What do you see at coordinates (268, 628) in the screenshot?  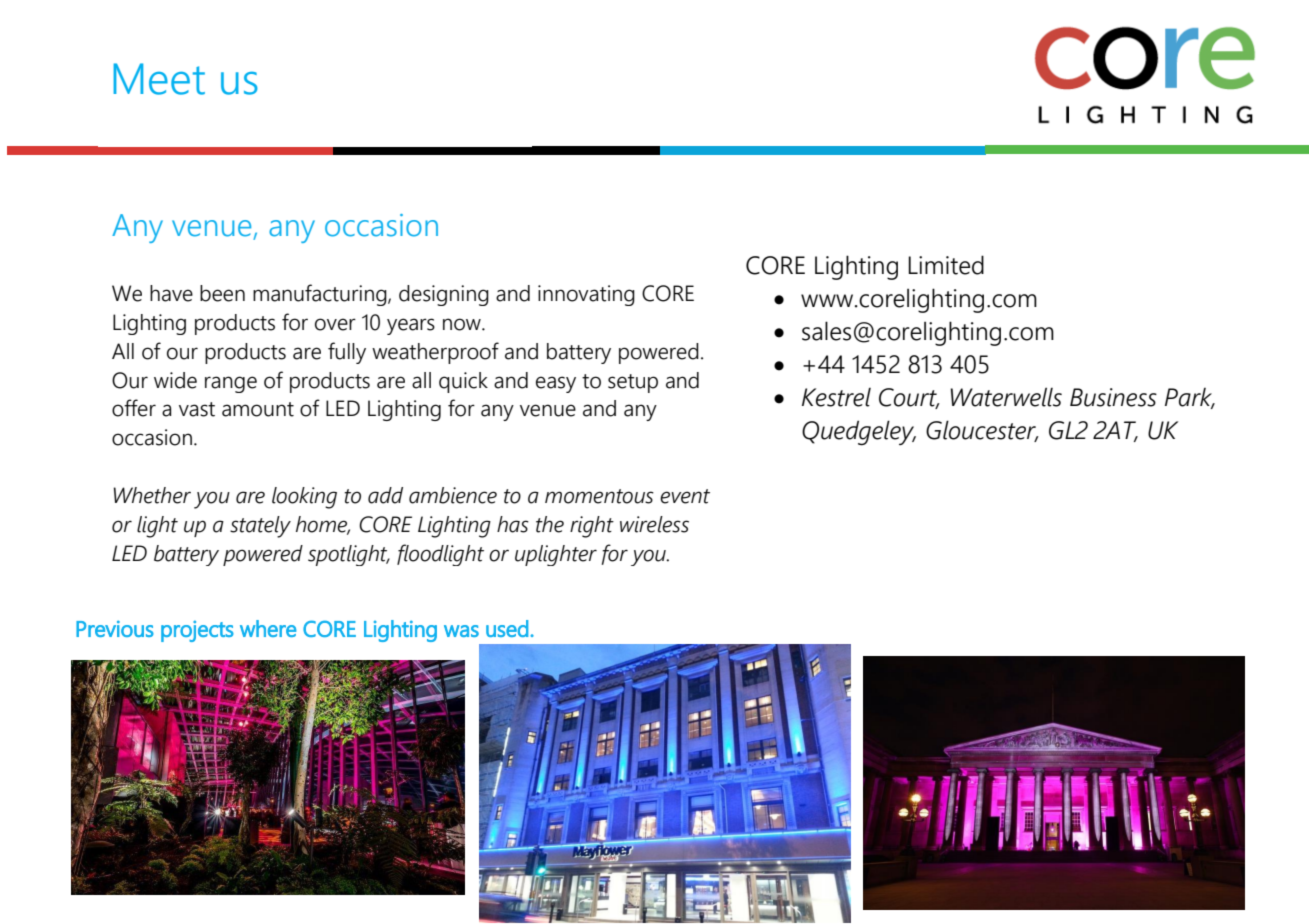 I see `where` at bounding box center [268, 628].
